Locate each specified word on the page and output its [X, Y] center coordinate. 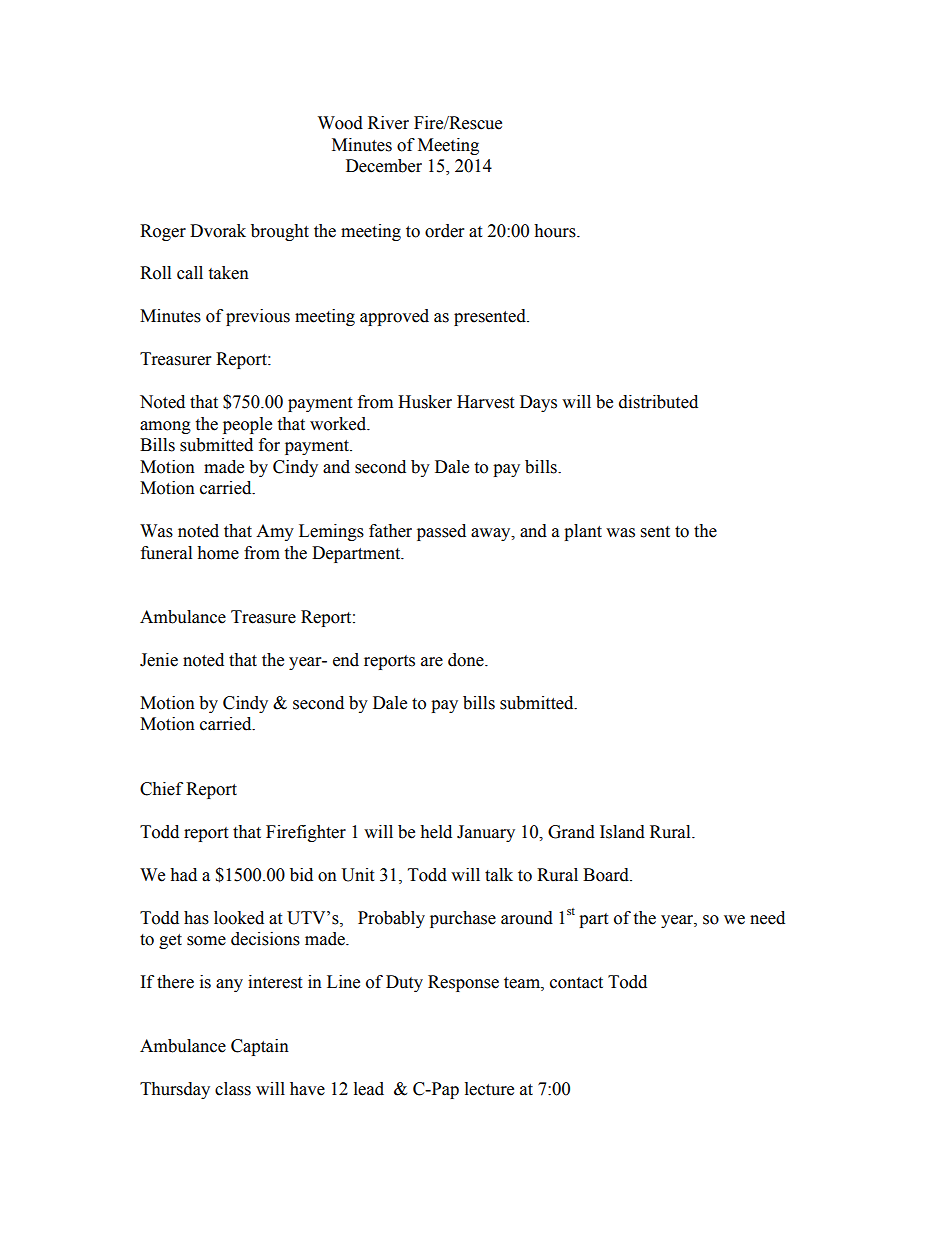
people [247, 425]
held [436, 832]
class [233, 1089]
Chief [161, 789]
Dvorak [218, 231]
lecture [489, 1089]
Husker [425, 402]
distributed [658, 402]
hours [556, 231]
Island [622, 832]
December [384, 166]
